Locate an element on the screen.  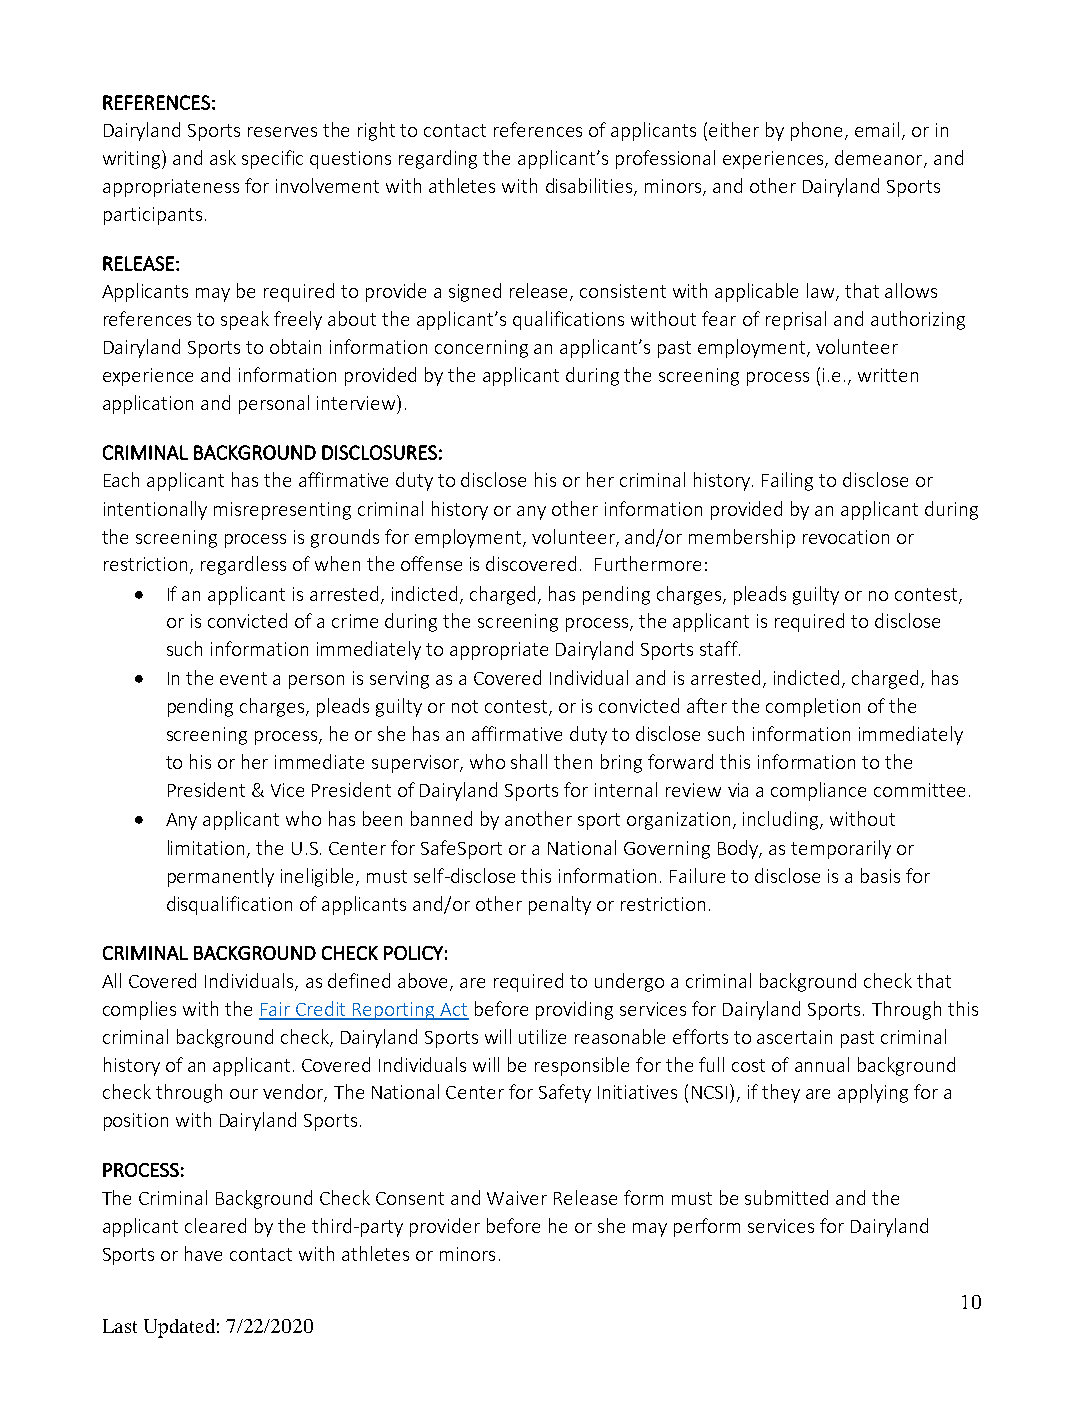
disabilities is located at coordinates (590, 187).
